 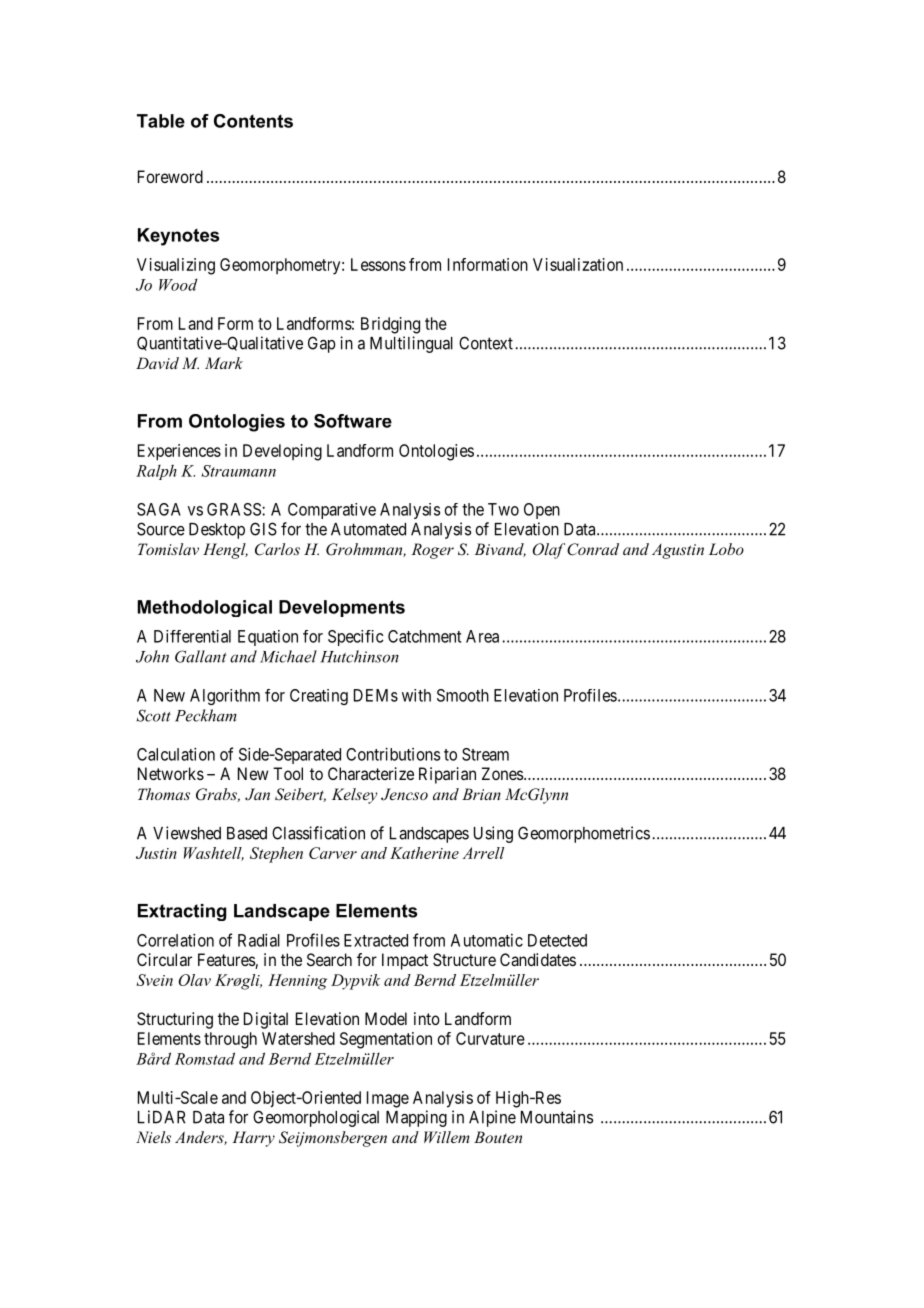 What do you see at coordinates (557, 1117) in the image?
I see `Mountains` at bounding box center [557, 1117].
